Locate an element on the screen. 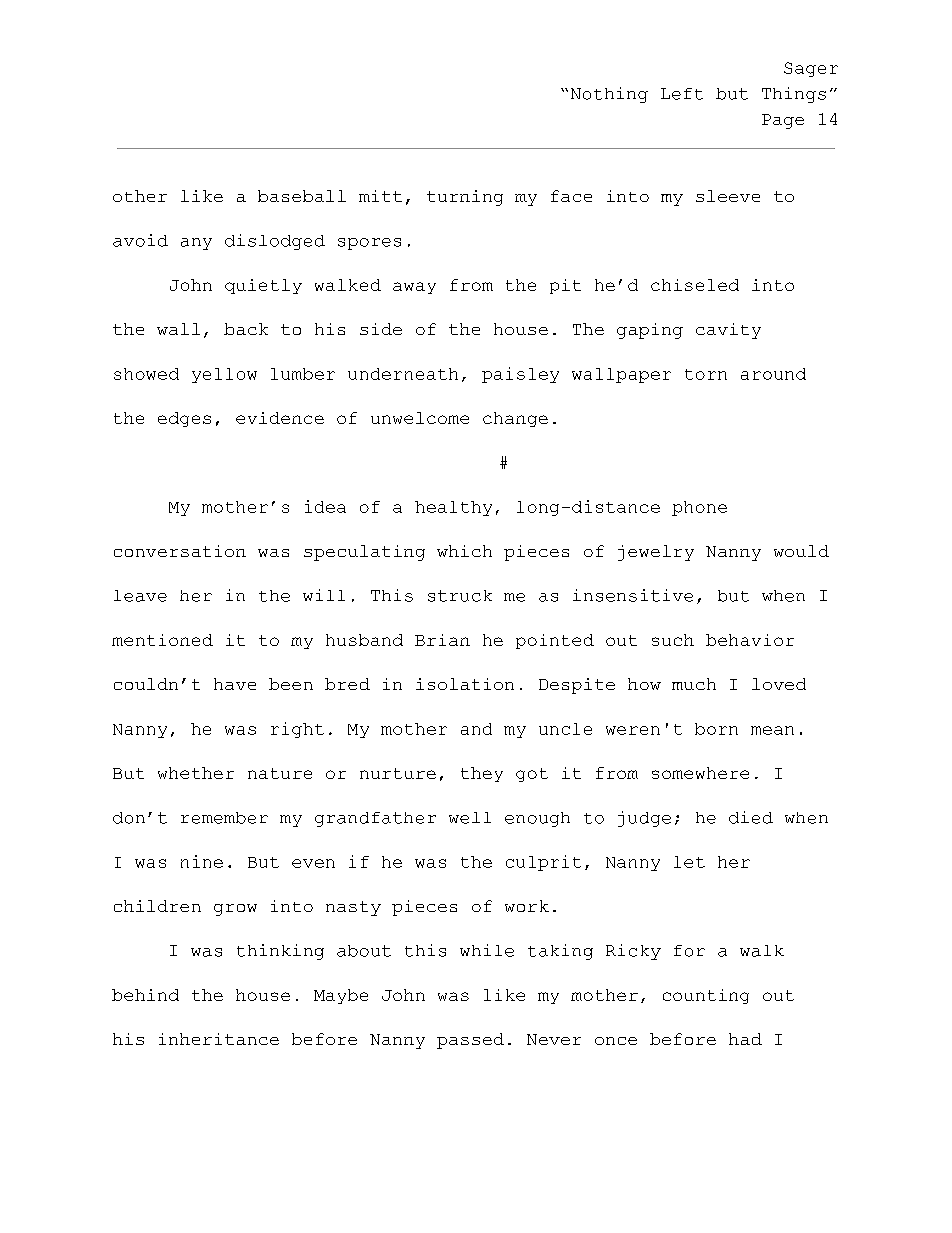 Image resolution: width=952 pixels, height=1233 pixels. Left is located at coordinates (682, 94).
